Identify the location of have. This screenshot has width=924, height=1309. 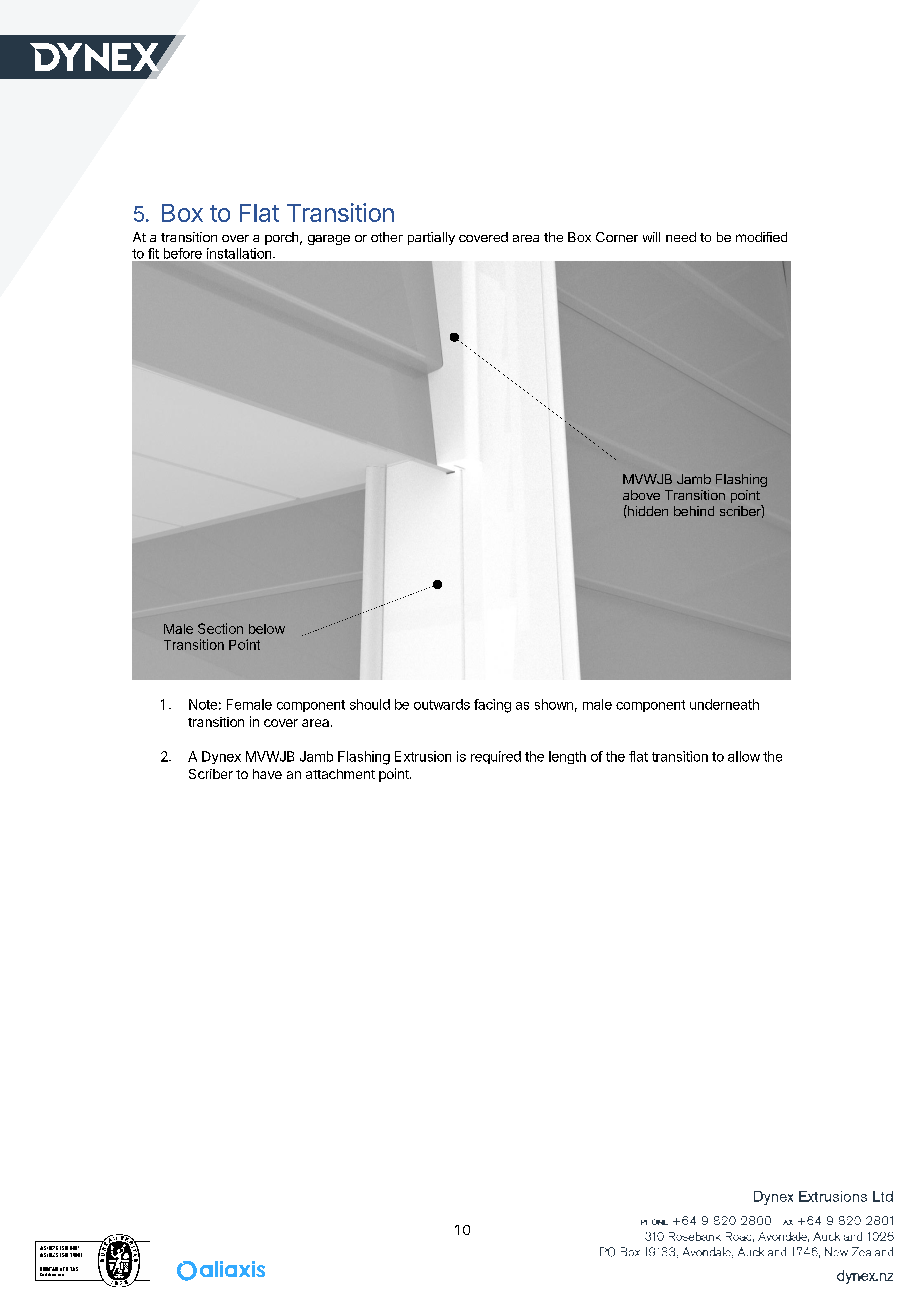
(267, 774).
